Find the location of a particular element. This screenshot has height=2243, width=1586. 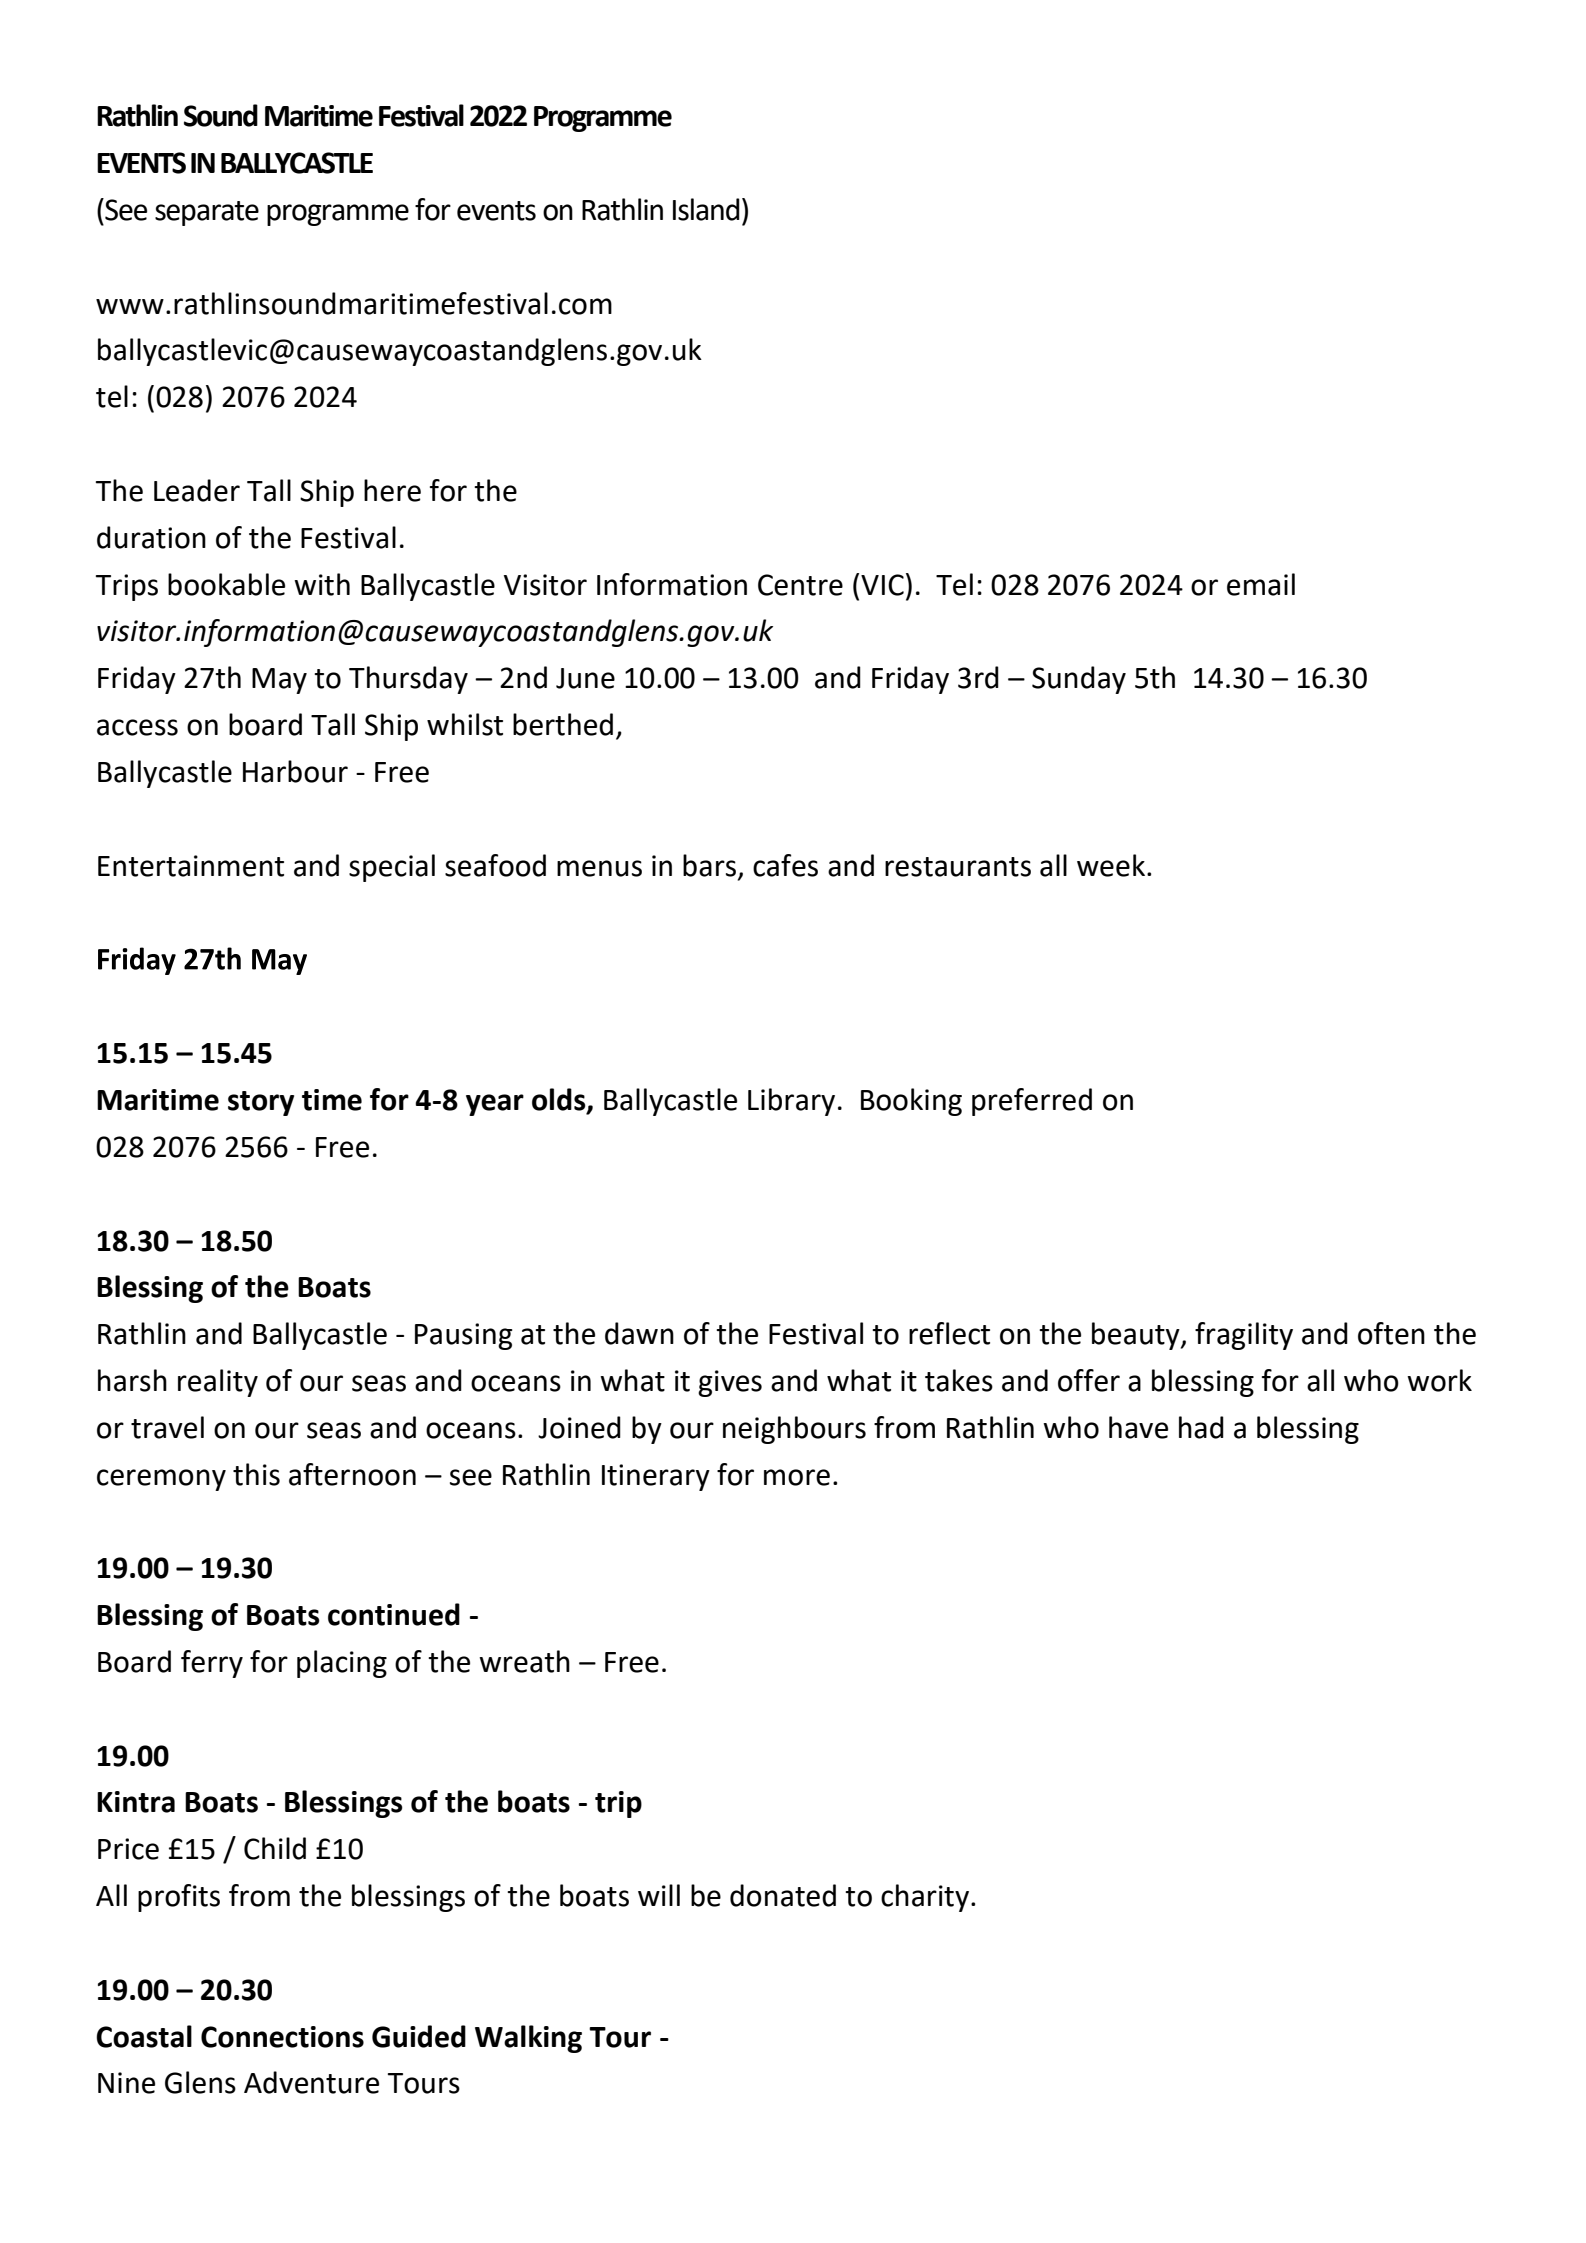

Entertainment is located at coordinates (191, 866).
